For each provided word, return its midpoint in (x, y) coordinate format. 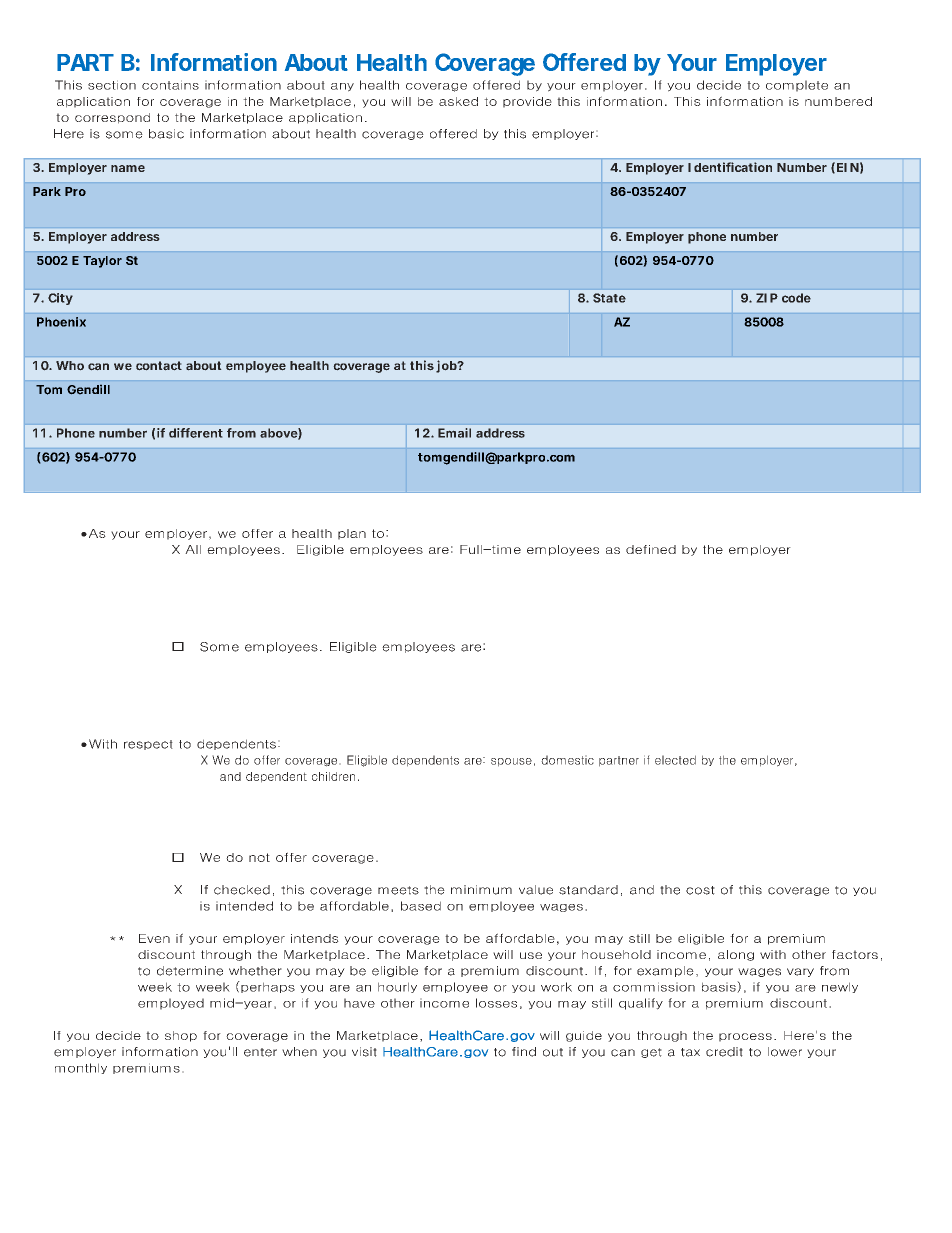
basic (166, 134)
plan (352, 534)
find (524, 1052)
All (193, 549)
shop (181, 1036)
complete (797, 86)
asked (458, 101)
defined (651, 549)
